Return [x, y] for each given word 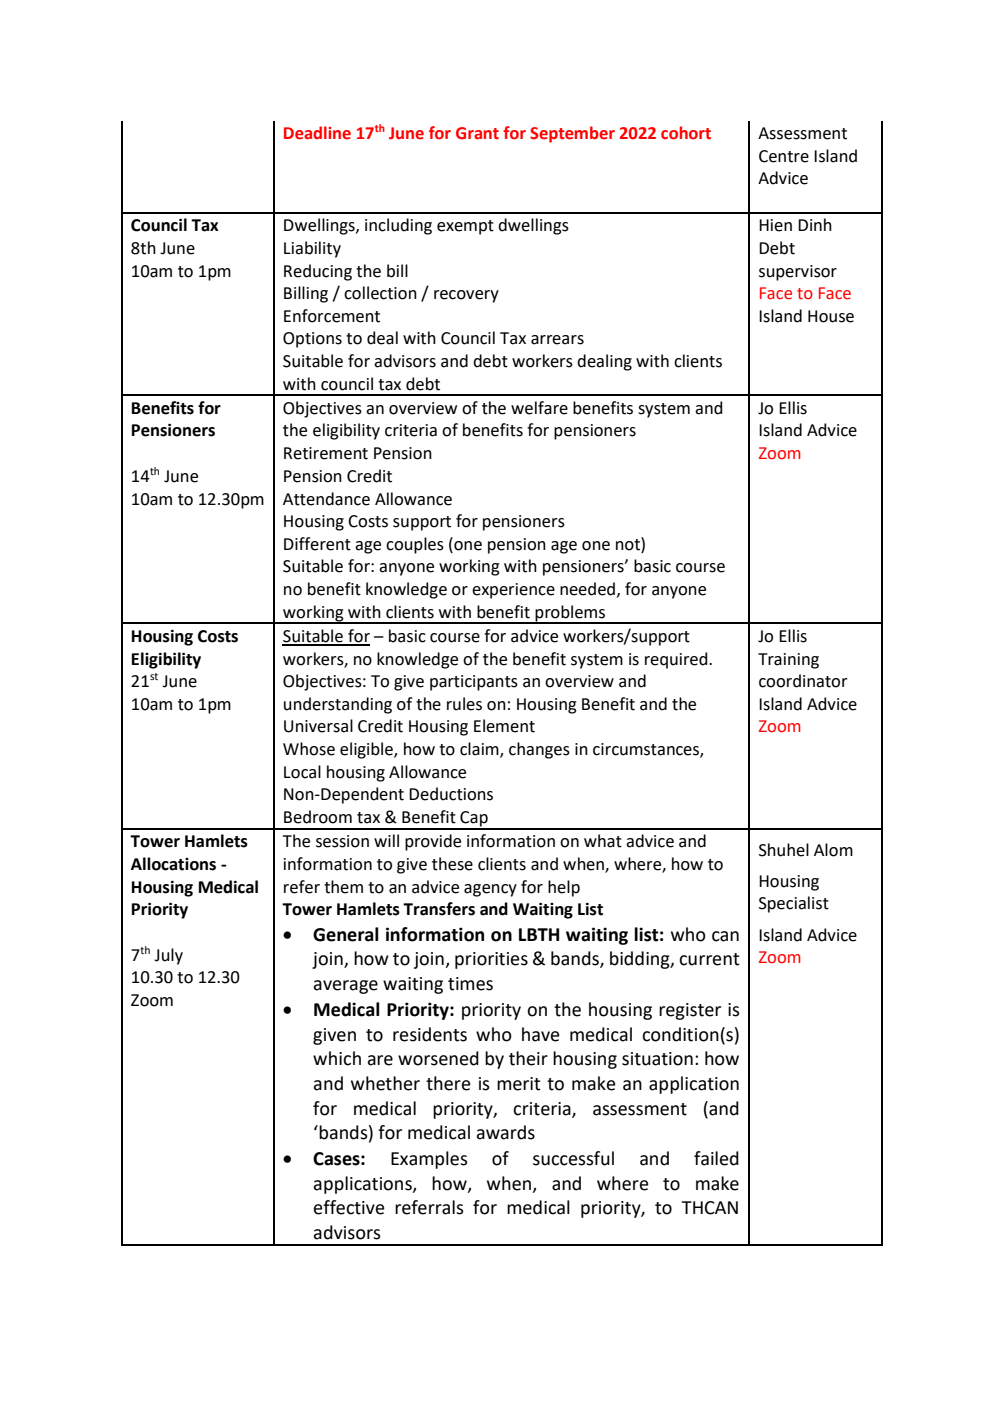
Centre [784, 156]
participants [474, 683]
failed [716, 1158]
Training [788, 661]
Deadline [317, 133]
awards [505, 1132]
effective [349, 1207]
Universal [318, 726]
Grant [477, 133]
